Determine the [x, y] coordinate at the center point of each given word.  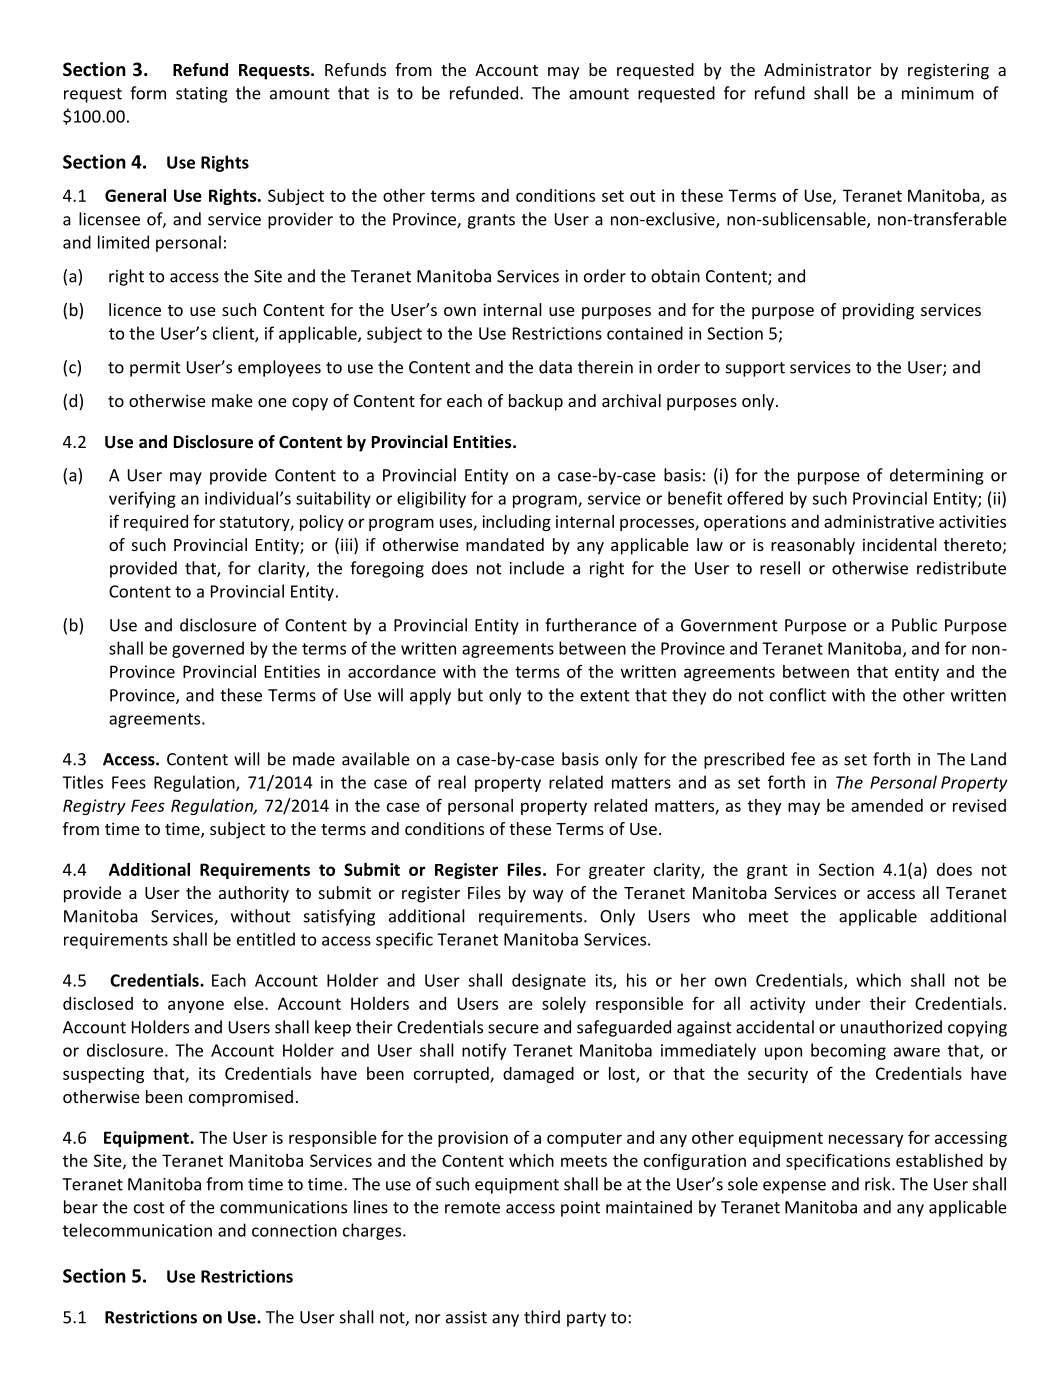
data [555, 367]
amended [887, 805]
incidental [900, 544]
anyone [196, 1006]
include [537, 568]
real [452, 782]
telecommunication [137, 1230]
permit [155, 369]
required [156, 523]
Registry [94, 807]
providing [878, 311]
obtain [675, 276]
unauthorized [891, 1027]
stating [202, 95]
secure [513, 1029]
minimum [938, 93]
